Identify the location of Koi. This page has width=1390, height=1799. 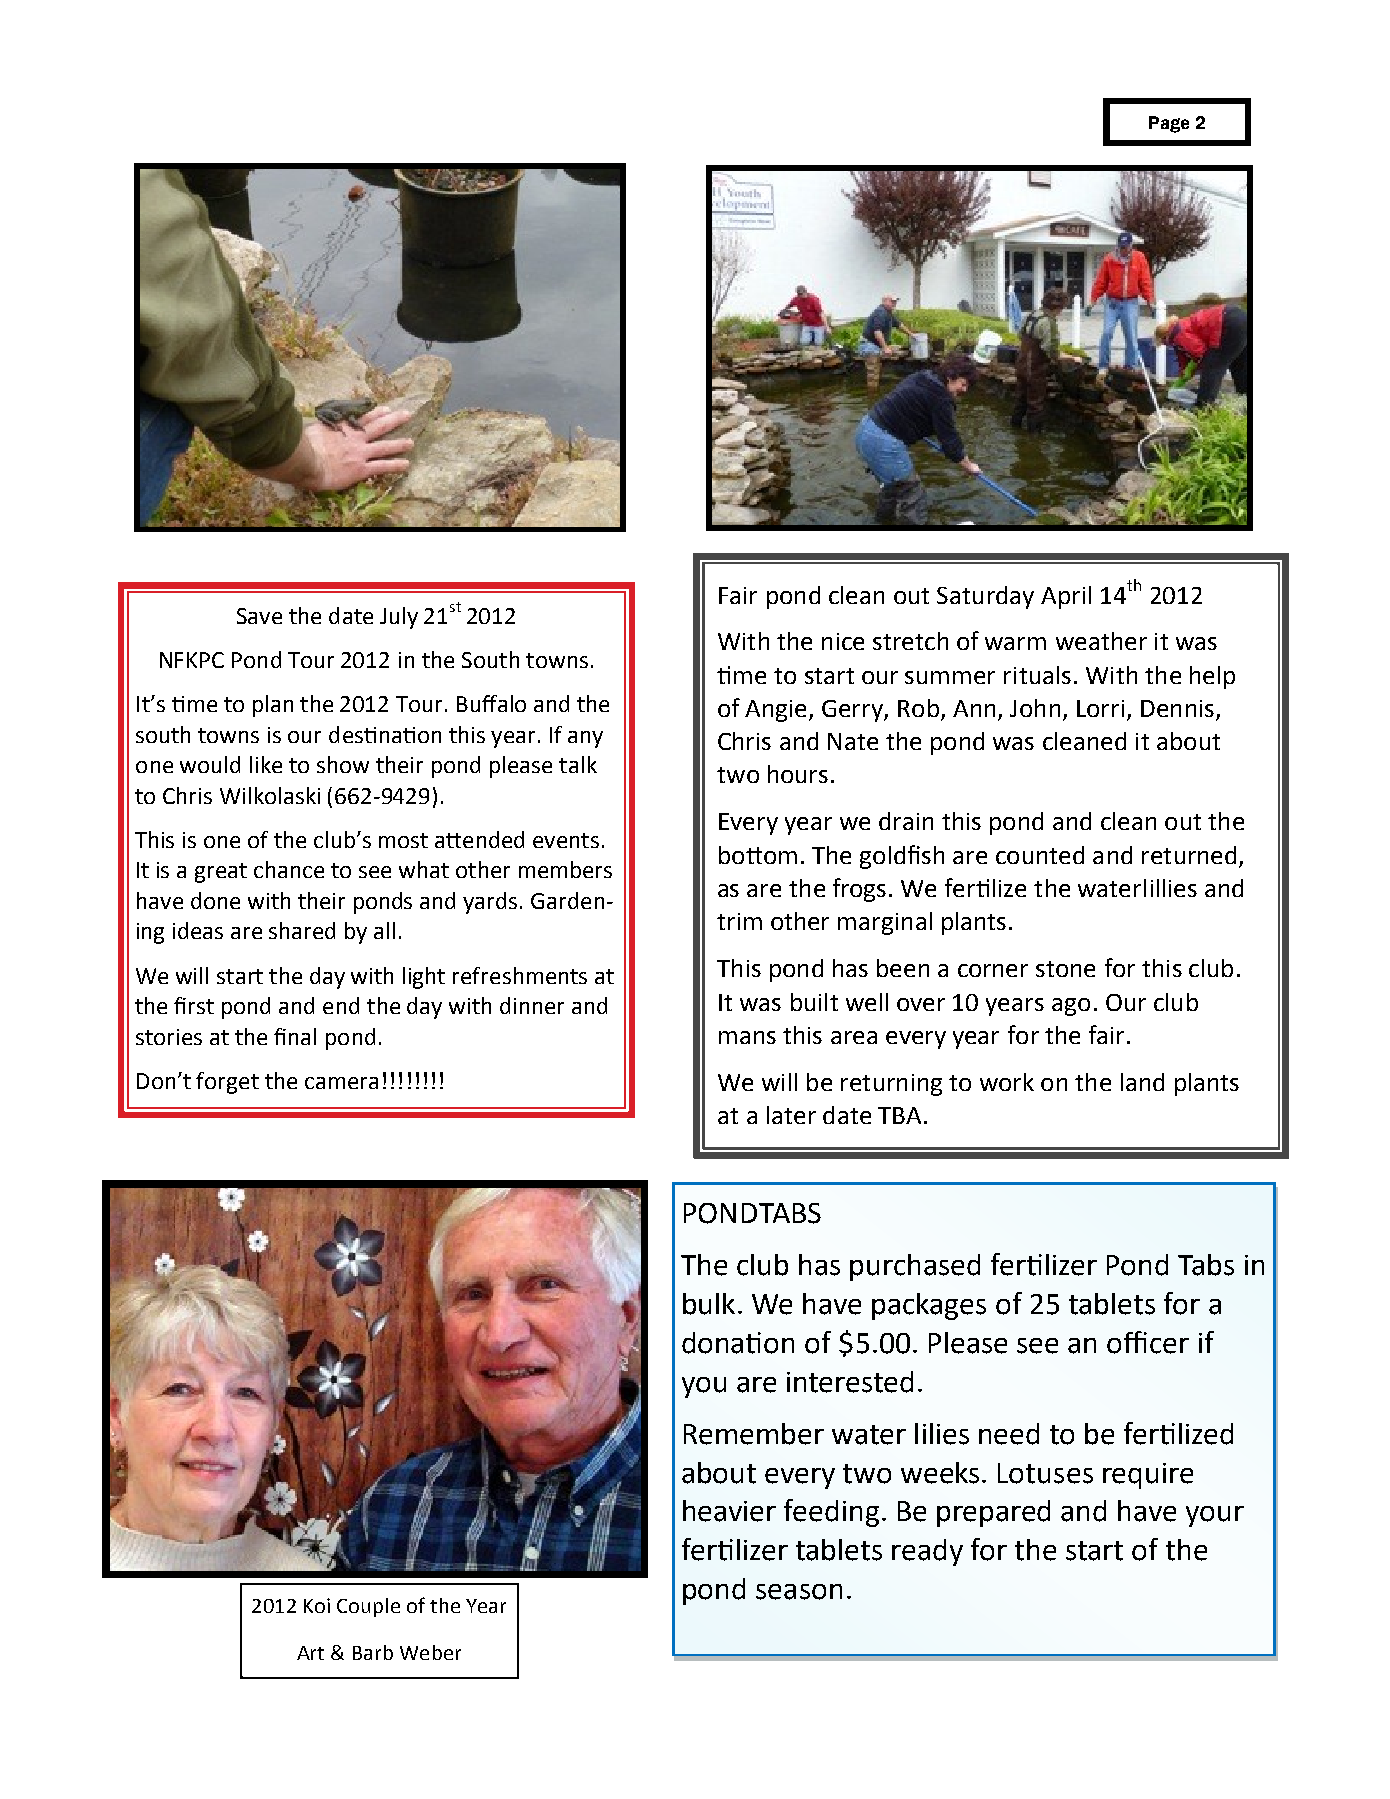
(317, 1605).
